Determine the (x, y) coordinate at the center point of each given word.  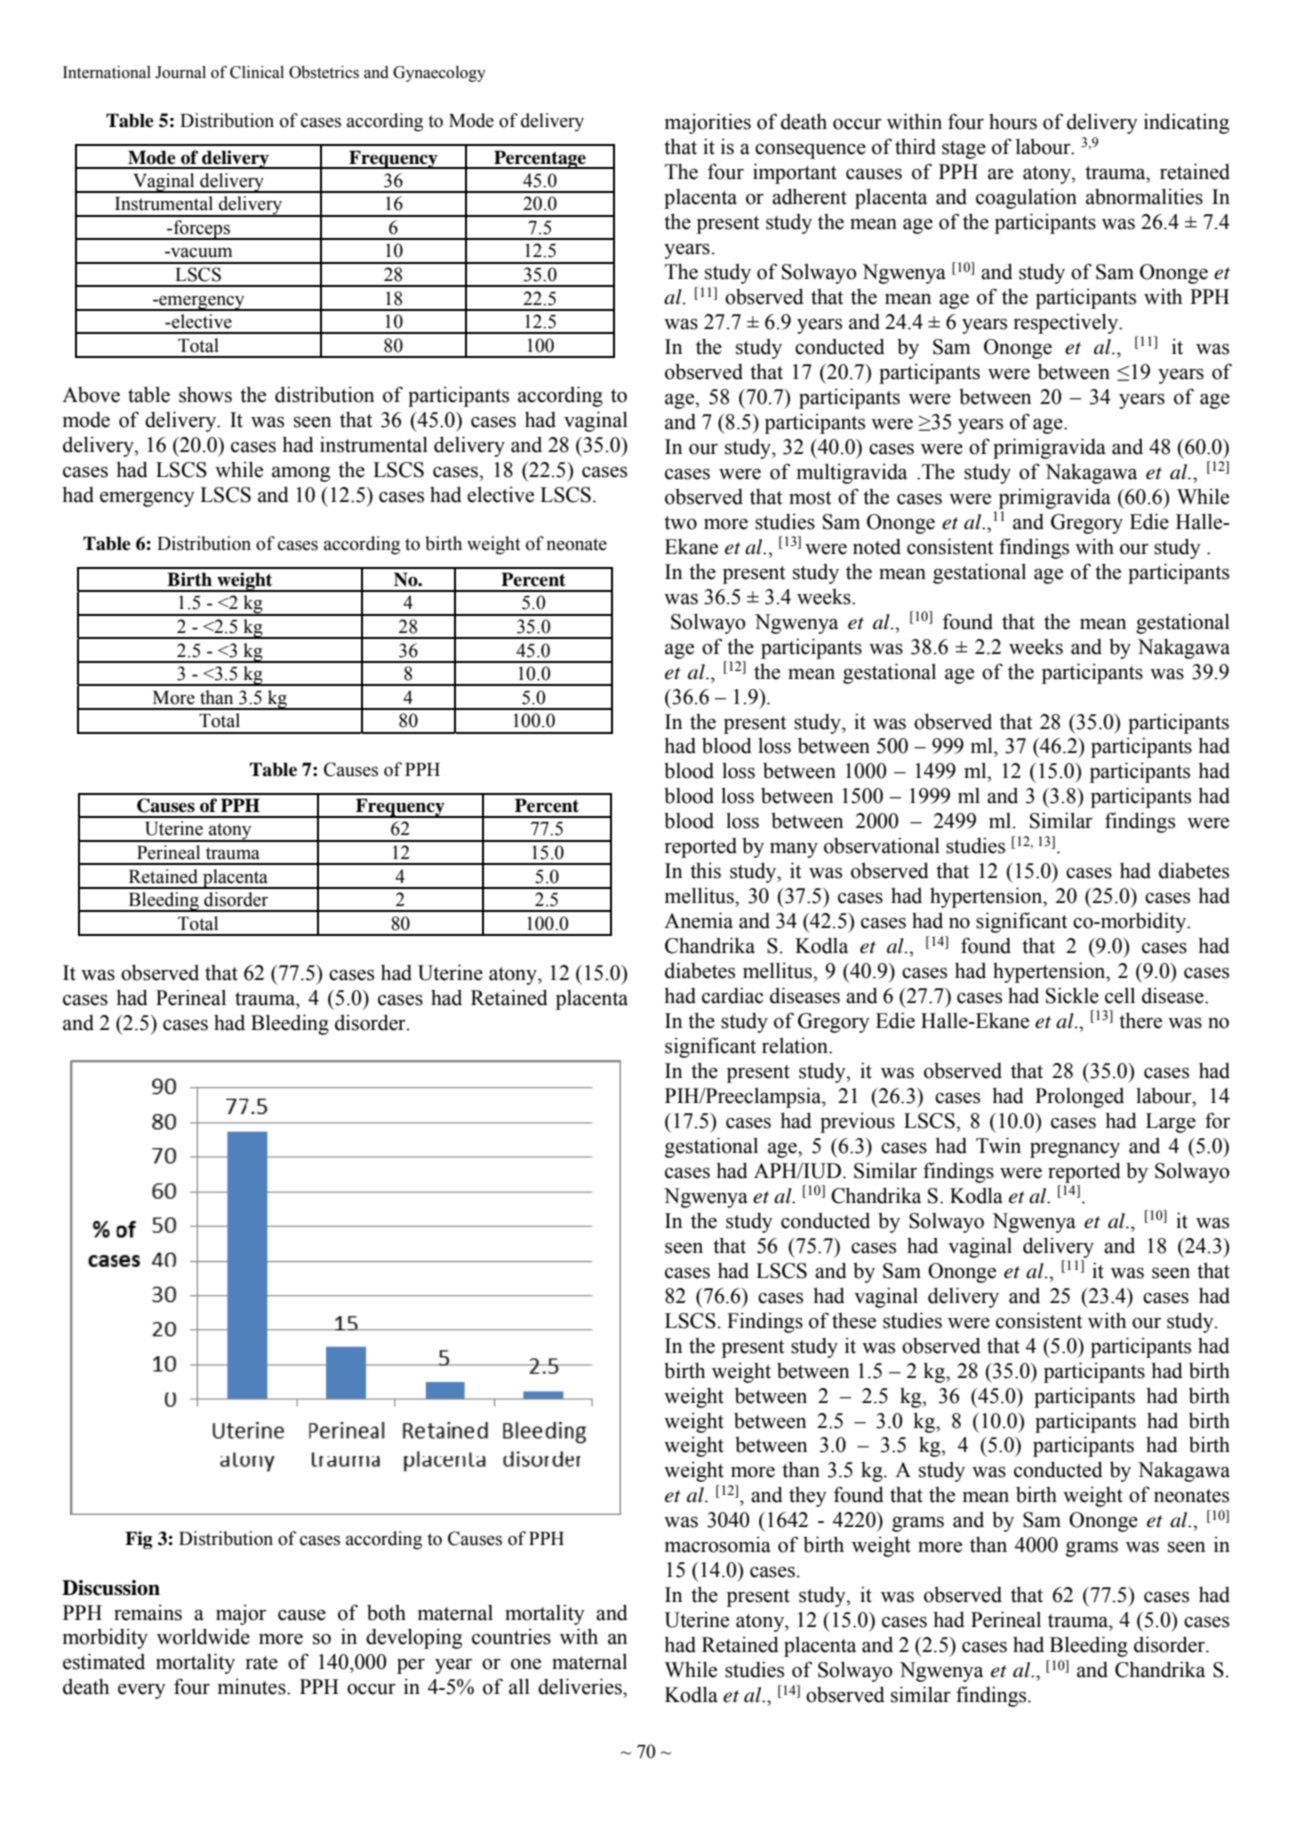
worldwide (203, 1636)
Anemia (698, 920)
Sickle (1072, 995)
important (795, 173)
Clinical (257, 72)
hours (1013, 122)
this (705, 870)
